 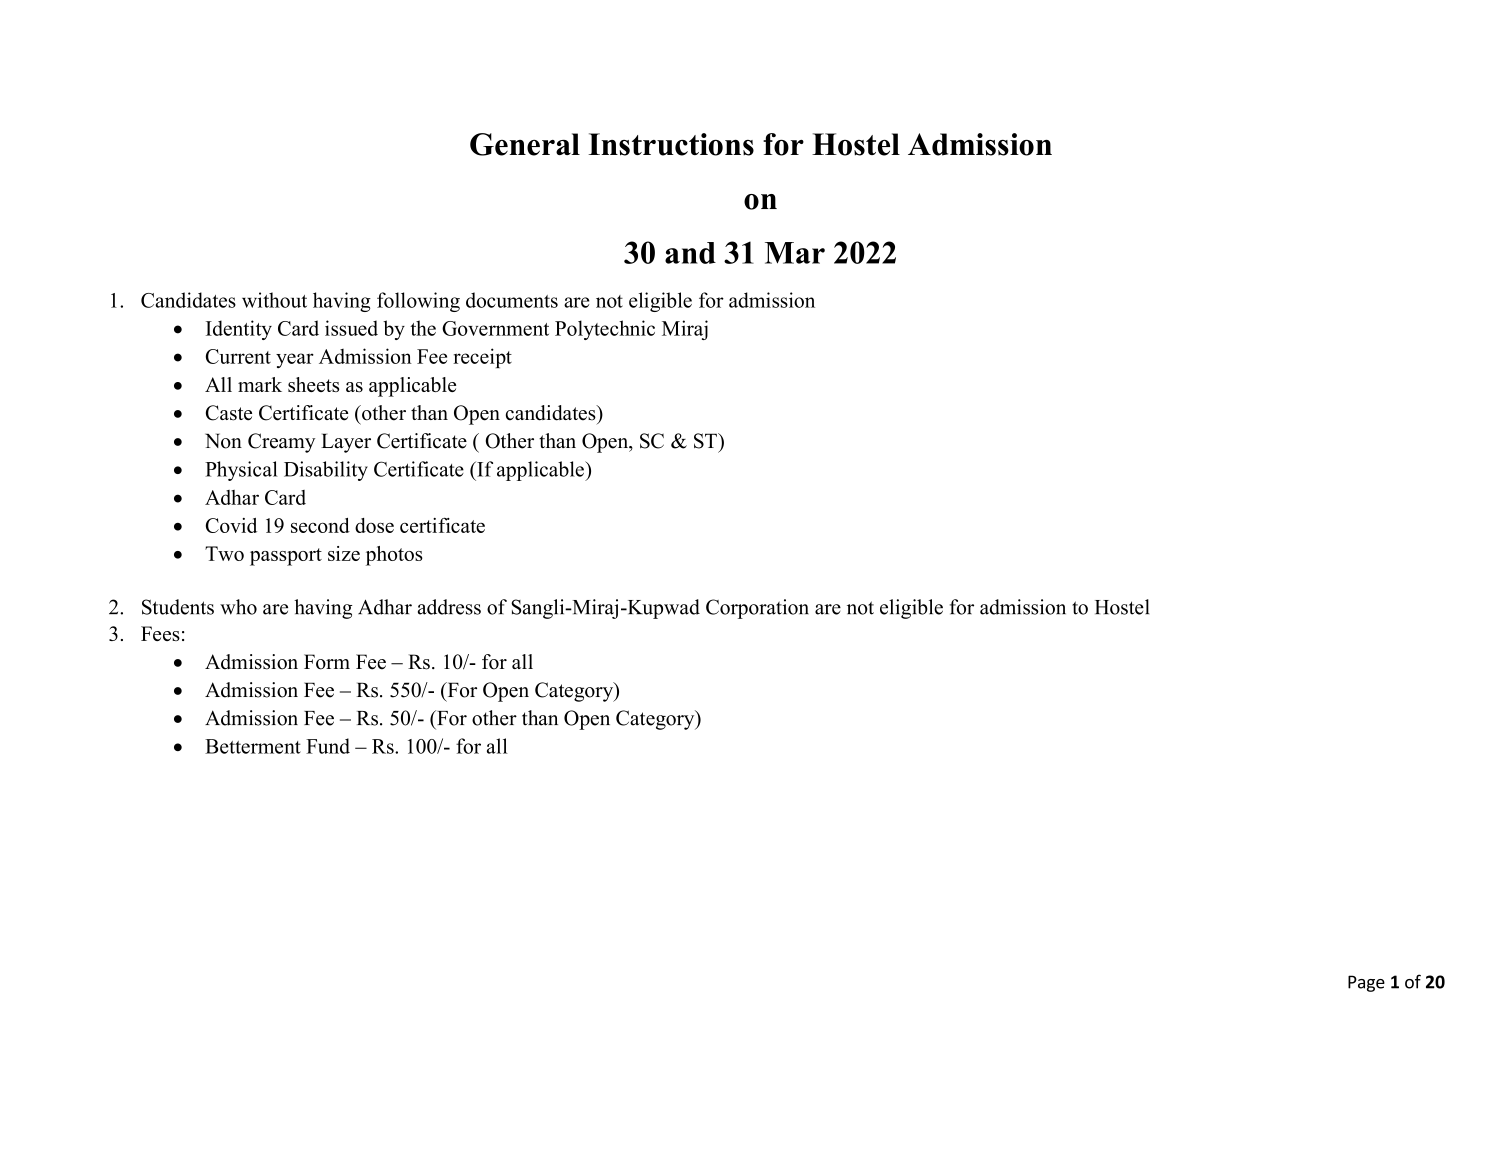 What do you see at coordinates (671, 144) in the image?
I see `Instructions` at bounding box center [671, 144].
